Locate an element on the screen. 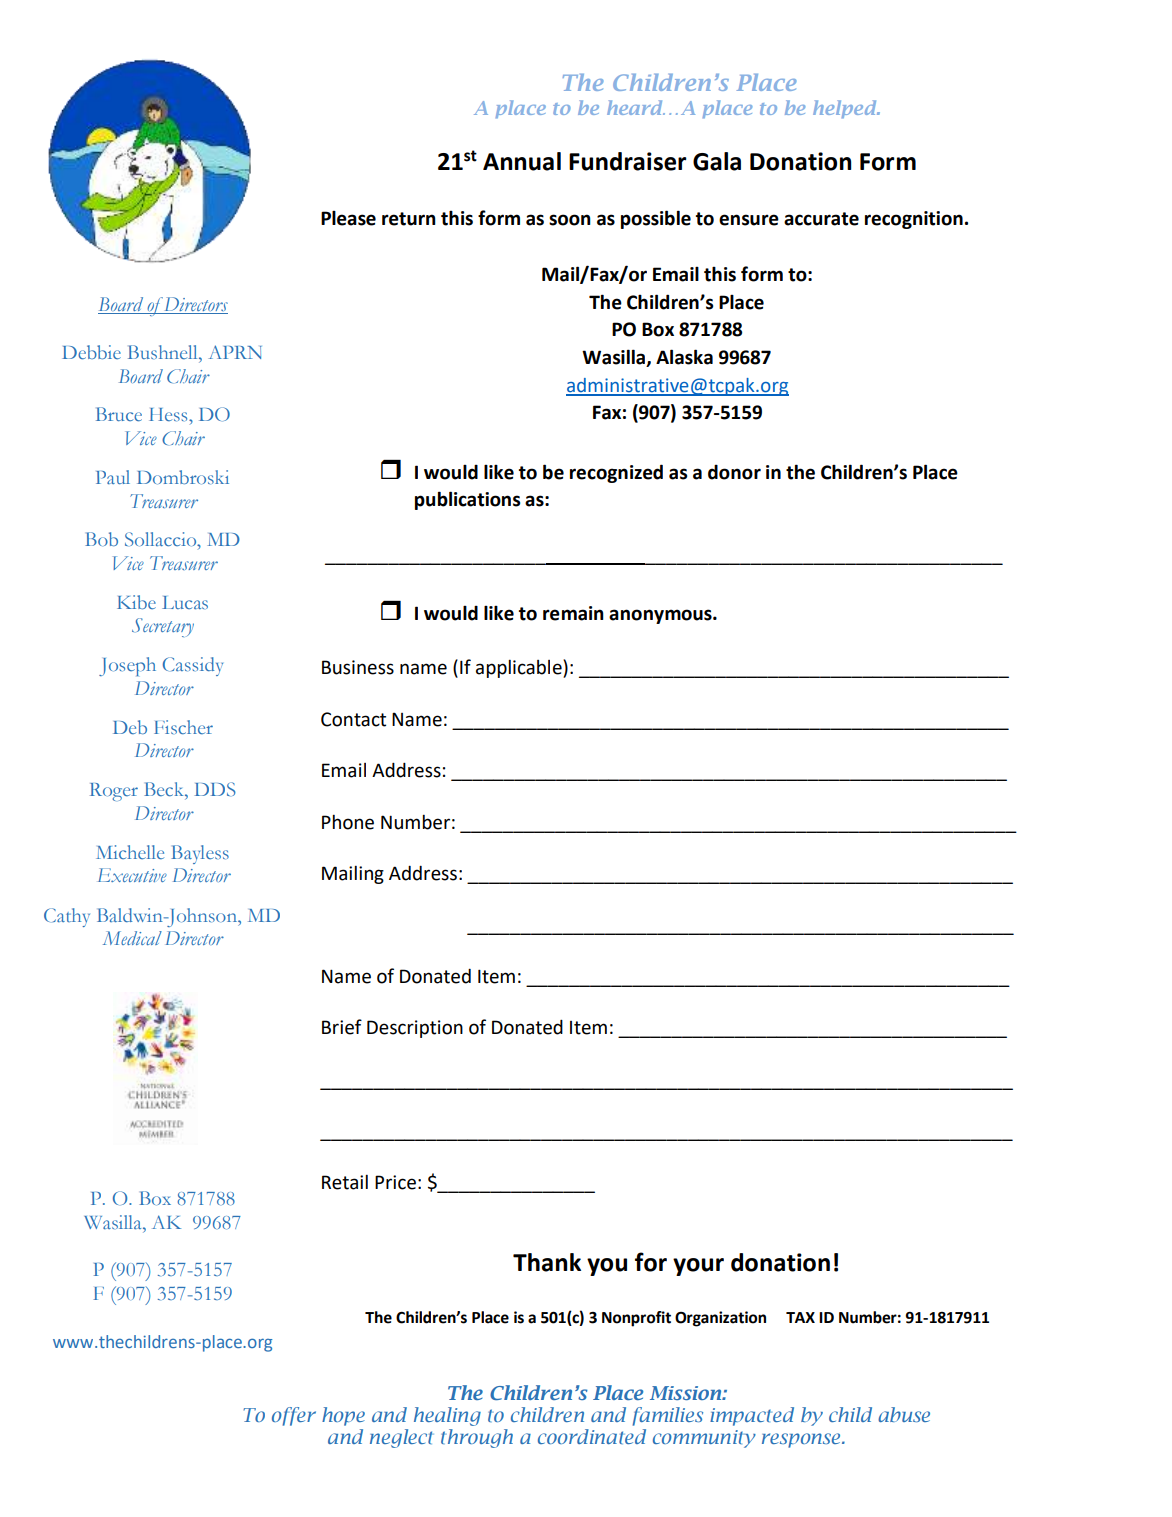  Description is located at coordinates (415, 1029).
